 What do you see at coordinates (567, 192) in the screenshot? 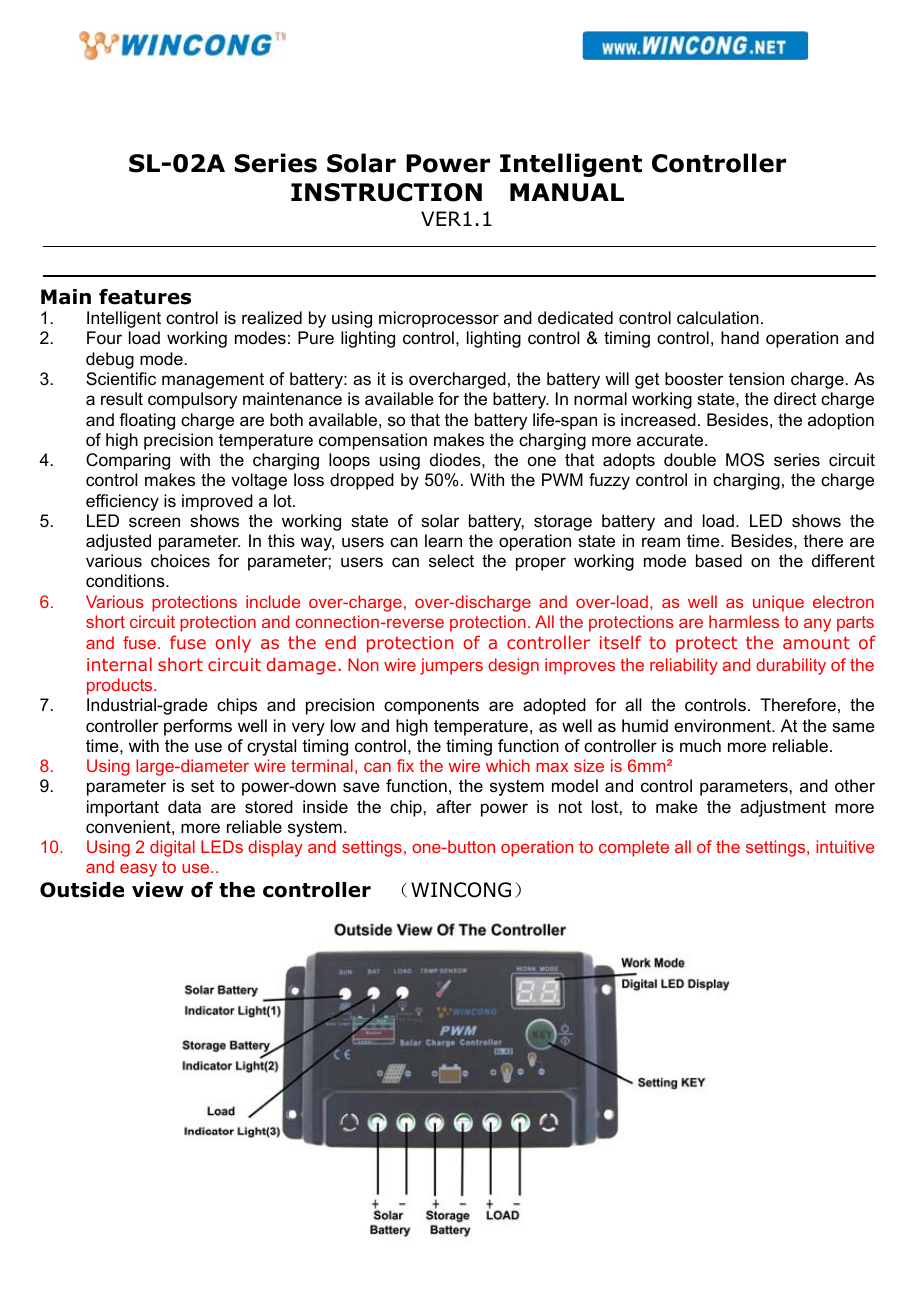
I see `MANUAL` at bounding box center [567, 192].
